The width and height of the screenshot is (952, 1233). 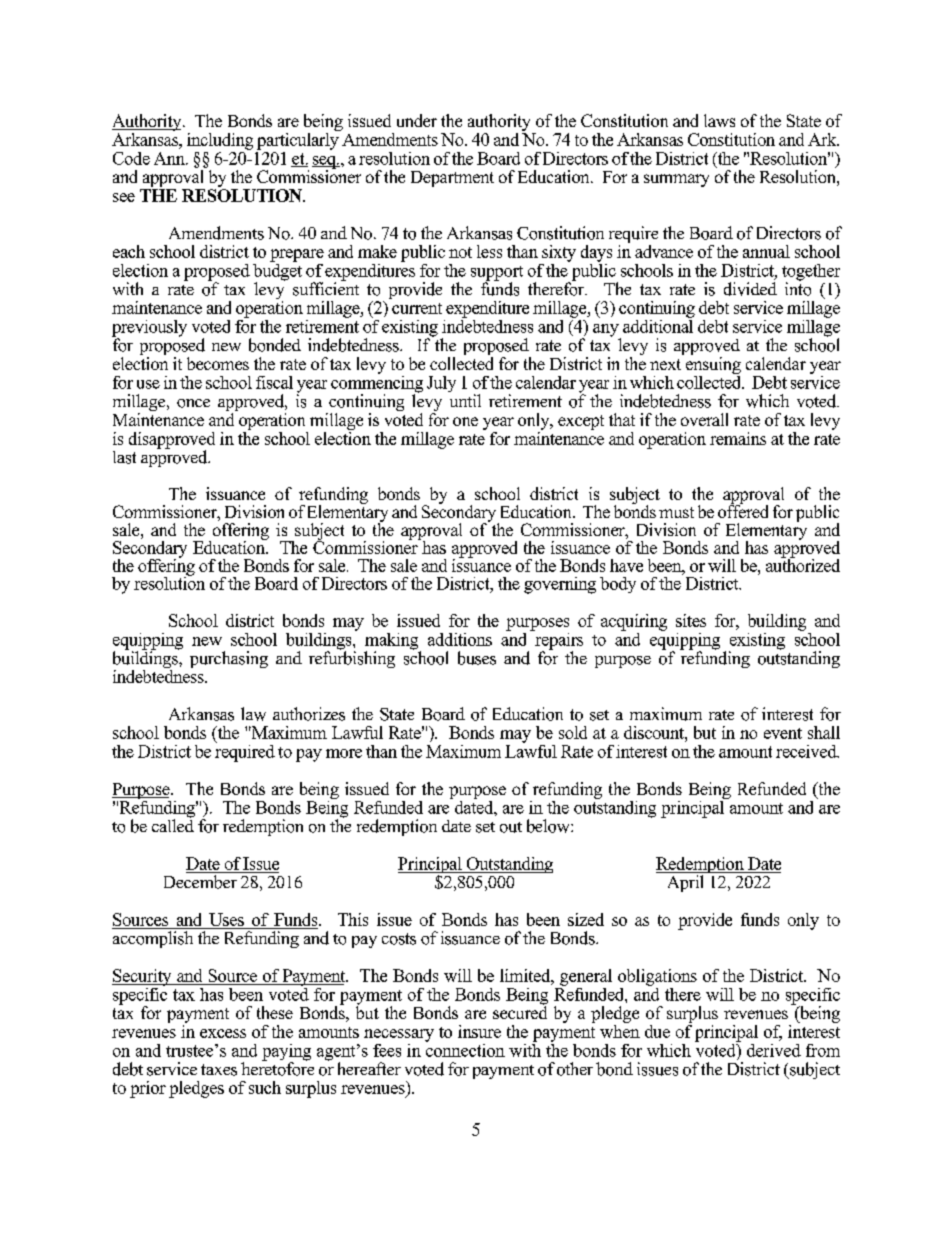 I want to click on additions, so click(x=460, y=639).
